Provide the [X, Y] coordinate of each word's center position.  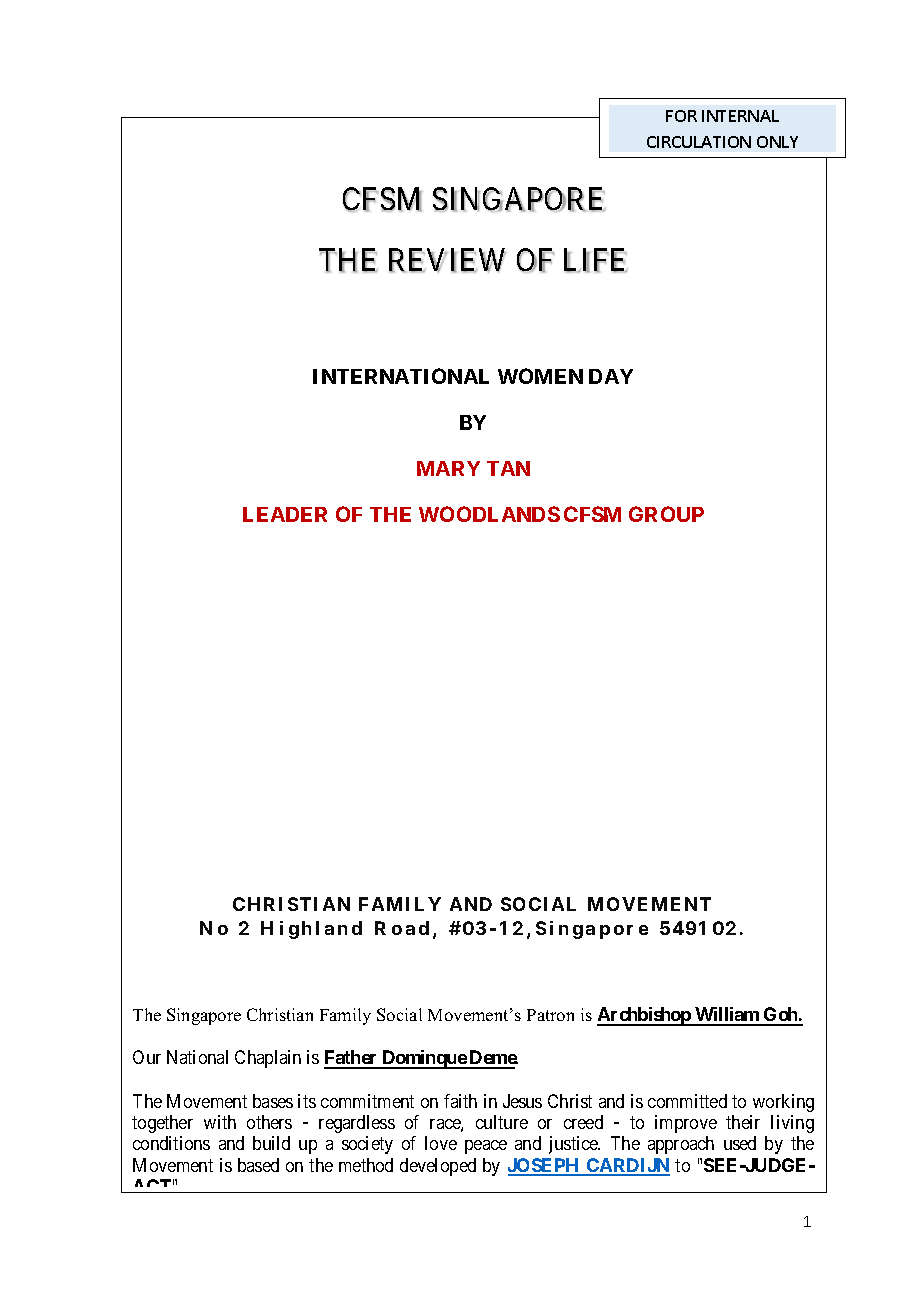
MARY [448, 468]
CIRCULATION [699, 142]
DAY [611, 376]
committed [687, 1101]
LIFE [596, 261]
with [220, 1122]
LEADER [285, 514]
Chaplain [268, 1059]
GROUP [666, 514]
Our [147, 1057]
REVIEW [447, 261]
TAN [508, 468]
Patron [550, 1015]
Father [352, 1059]
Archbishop [644, 1016]
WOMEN [540, 376]
